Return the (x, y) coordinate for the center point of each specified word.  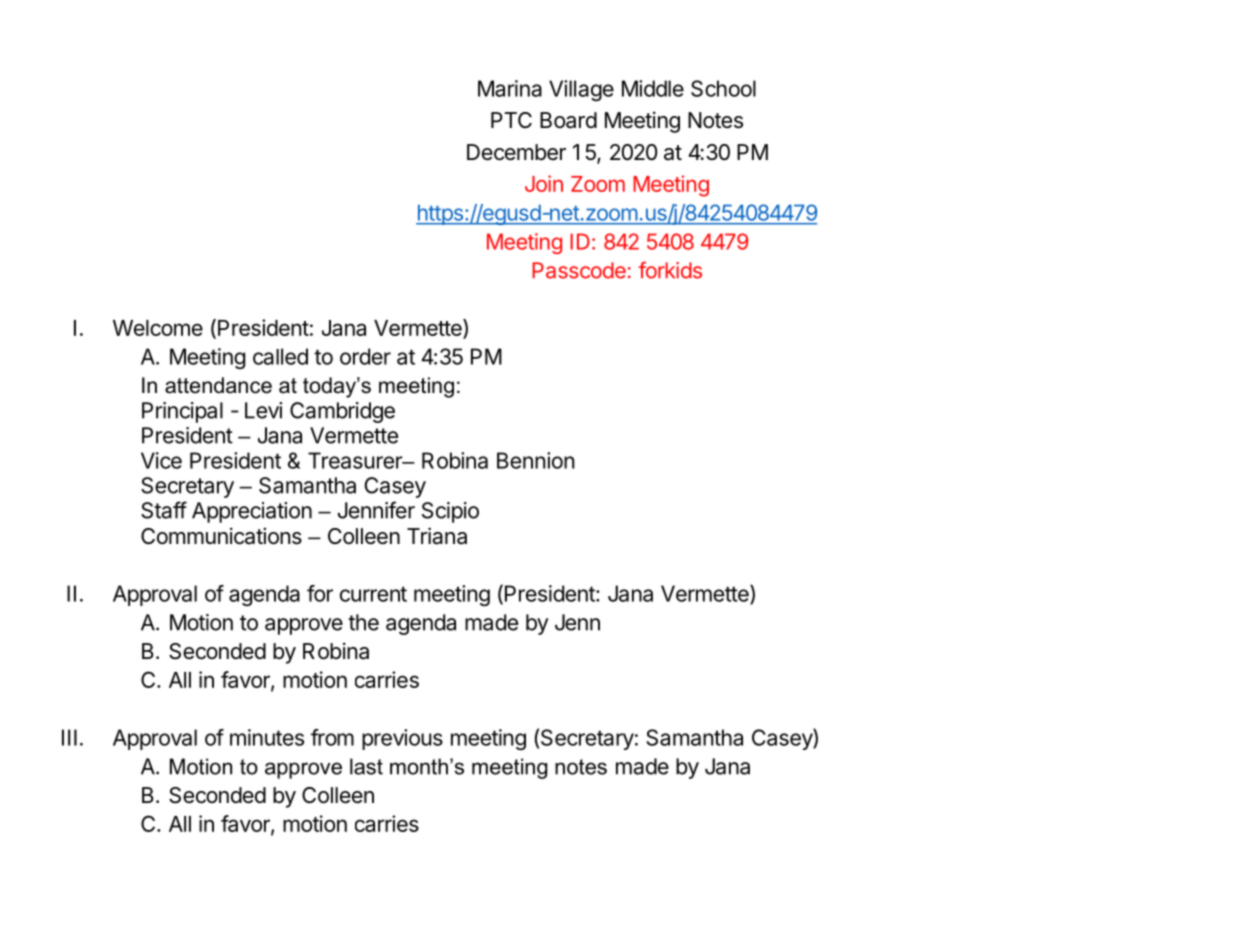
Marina (510, 88)
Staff (164, 510)
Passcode (579, 270)
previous (402, 739)
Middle (653, 88)
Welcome (158, 328)
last (366, 766)
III (69, 737)
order (365, 356)
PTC (511, 120)
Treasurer (356, 460)
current (373, 594)
